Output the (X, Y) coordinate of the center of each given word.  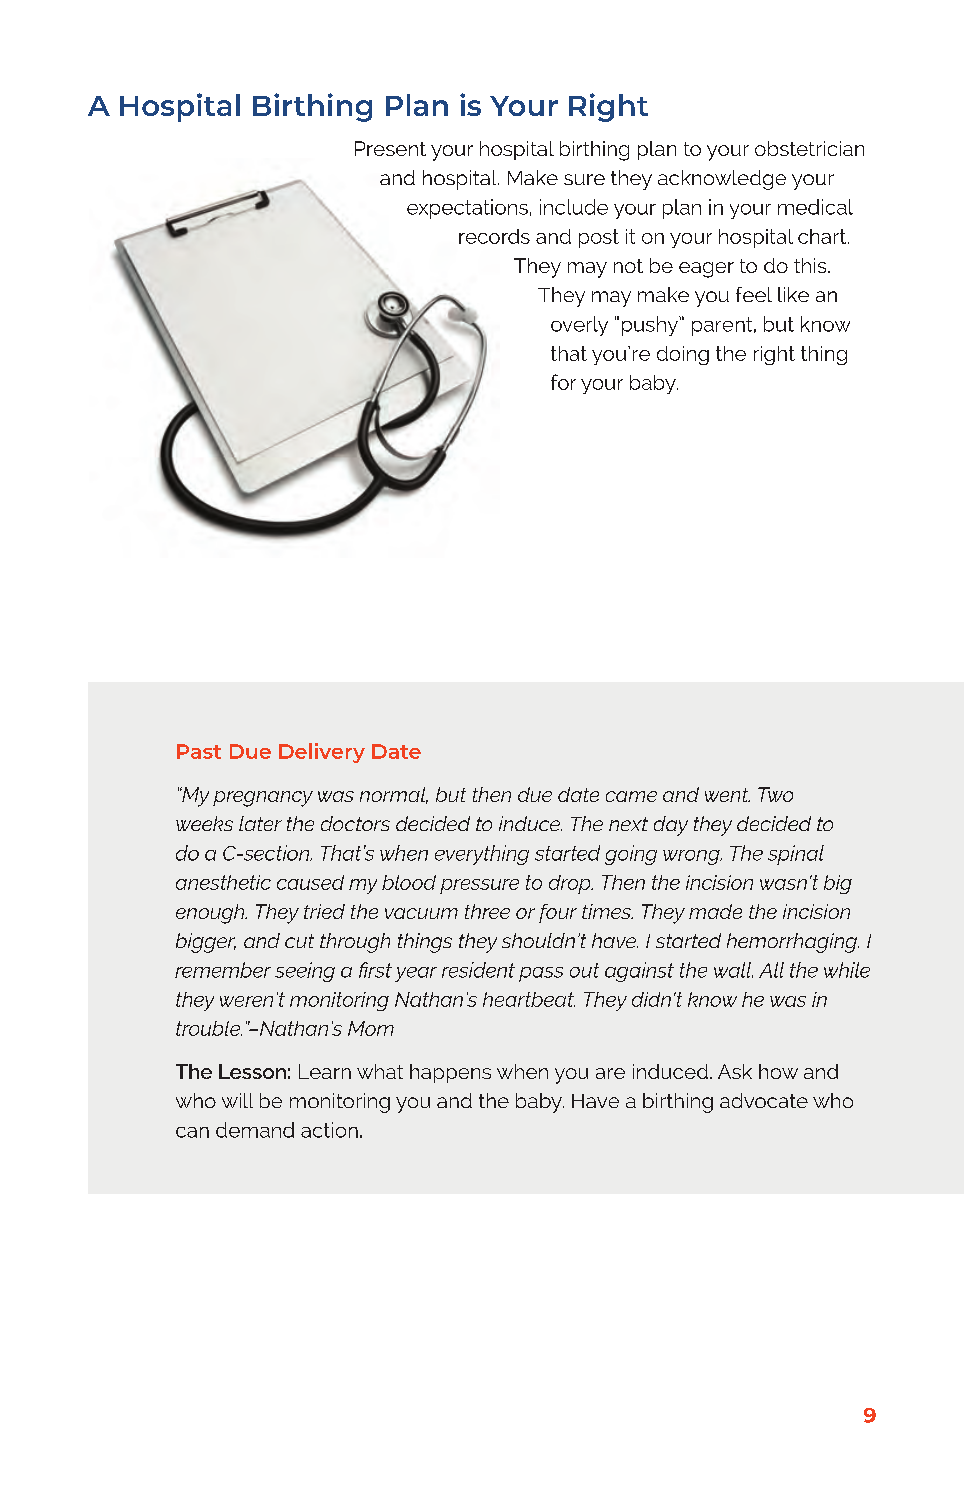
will (237, 1100)
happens (450, 1073)
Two (775, 794)
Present (390, 148)
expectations (467, 209)
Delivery (322, 753)
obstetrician (809, 148)
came (631, 796)
